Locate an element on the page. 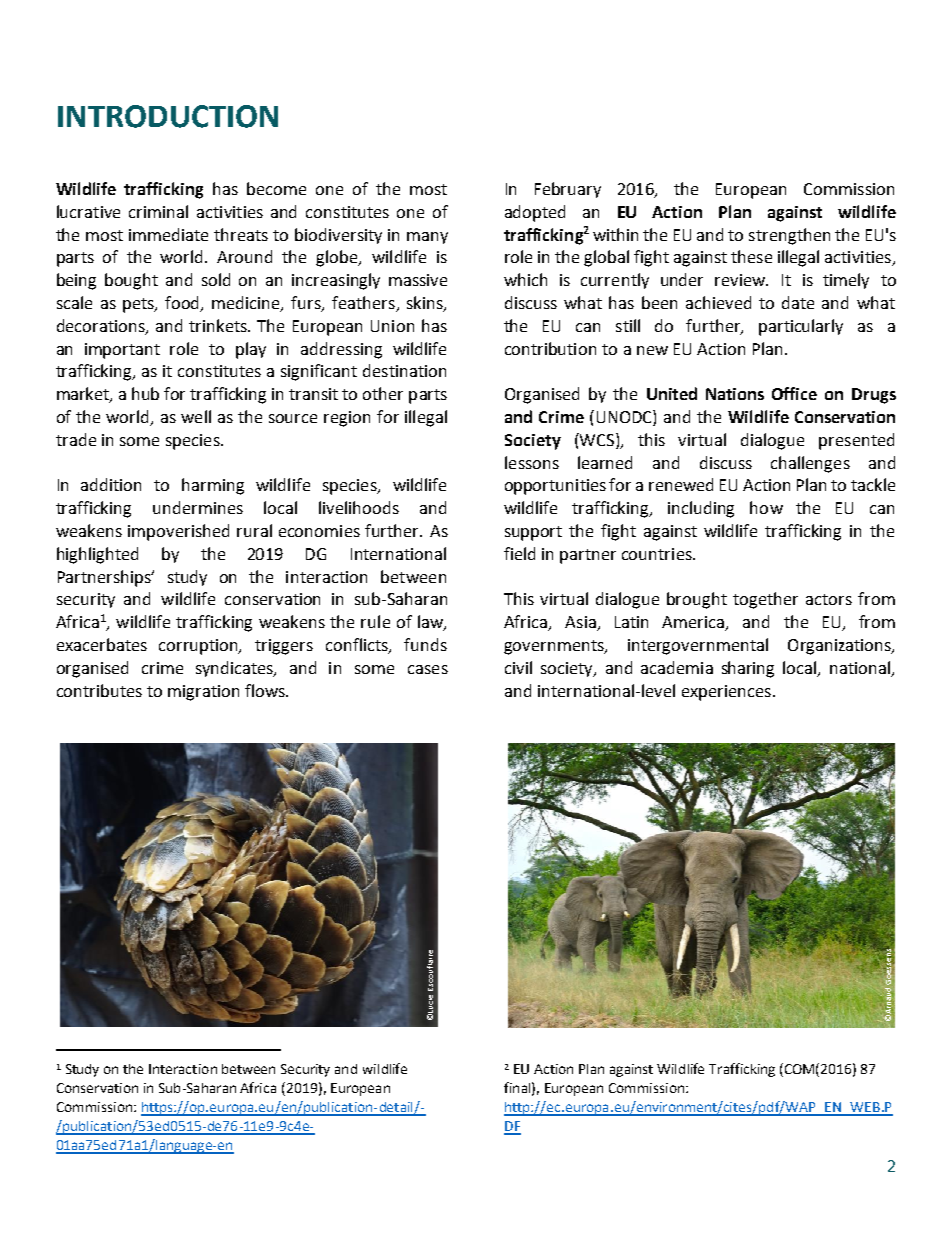 This image has height=1233, width=952. migration is located at coordinates (203, 693).
